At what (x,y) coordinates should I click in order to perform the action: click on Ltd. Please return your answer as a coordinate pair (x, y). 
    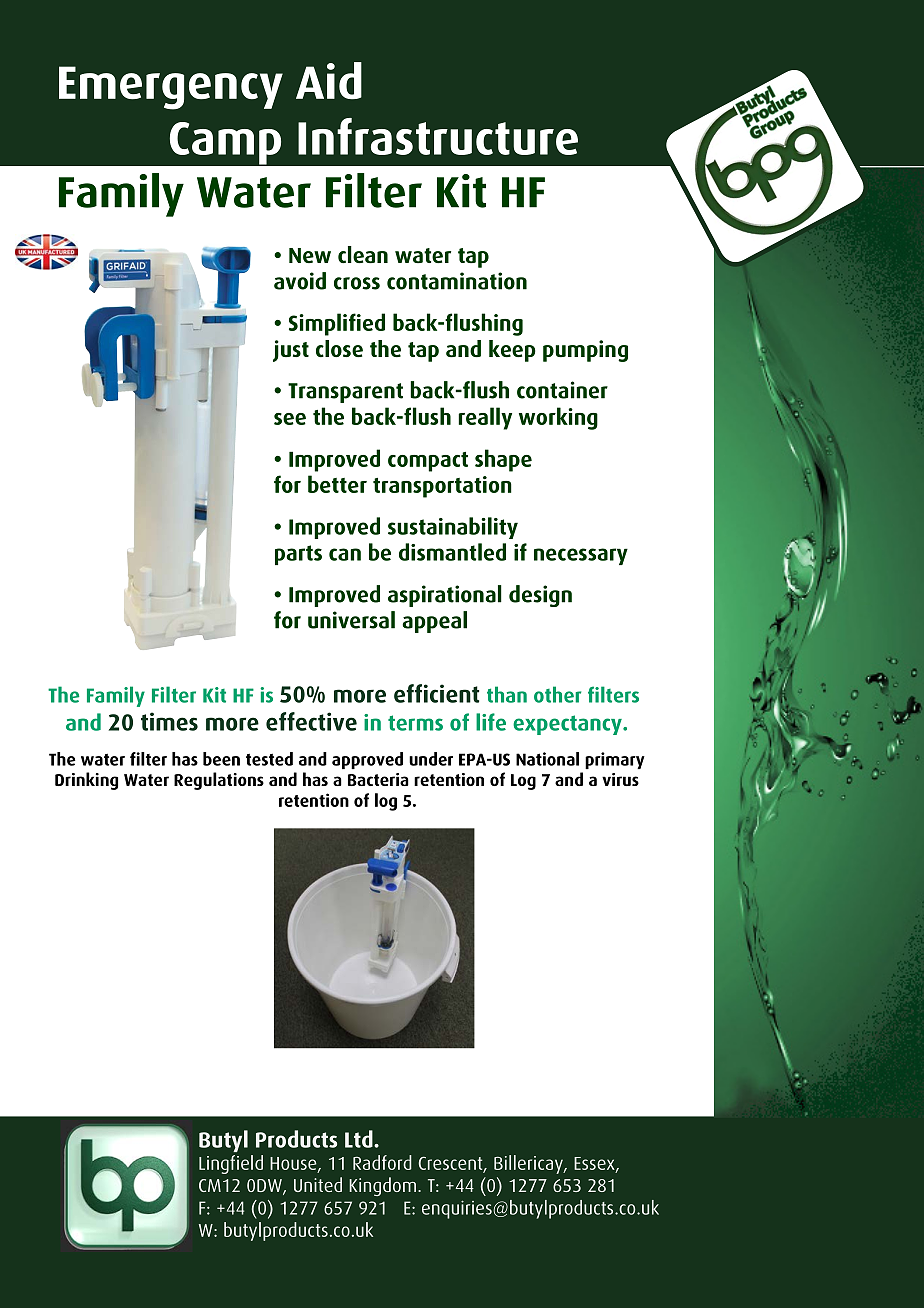
    Looking at the image, I should click on (360, 1139).
